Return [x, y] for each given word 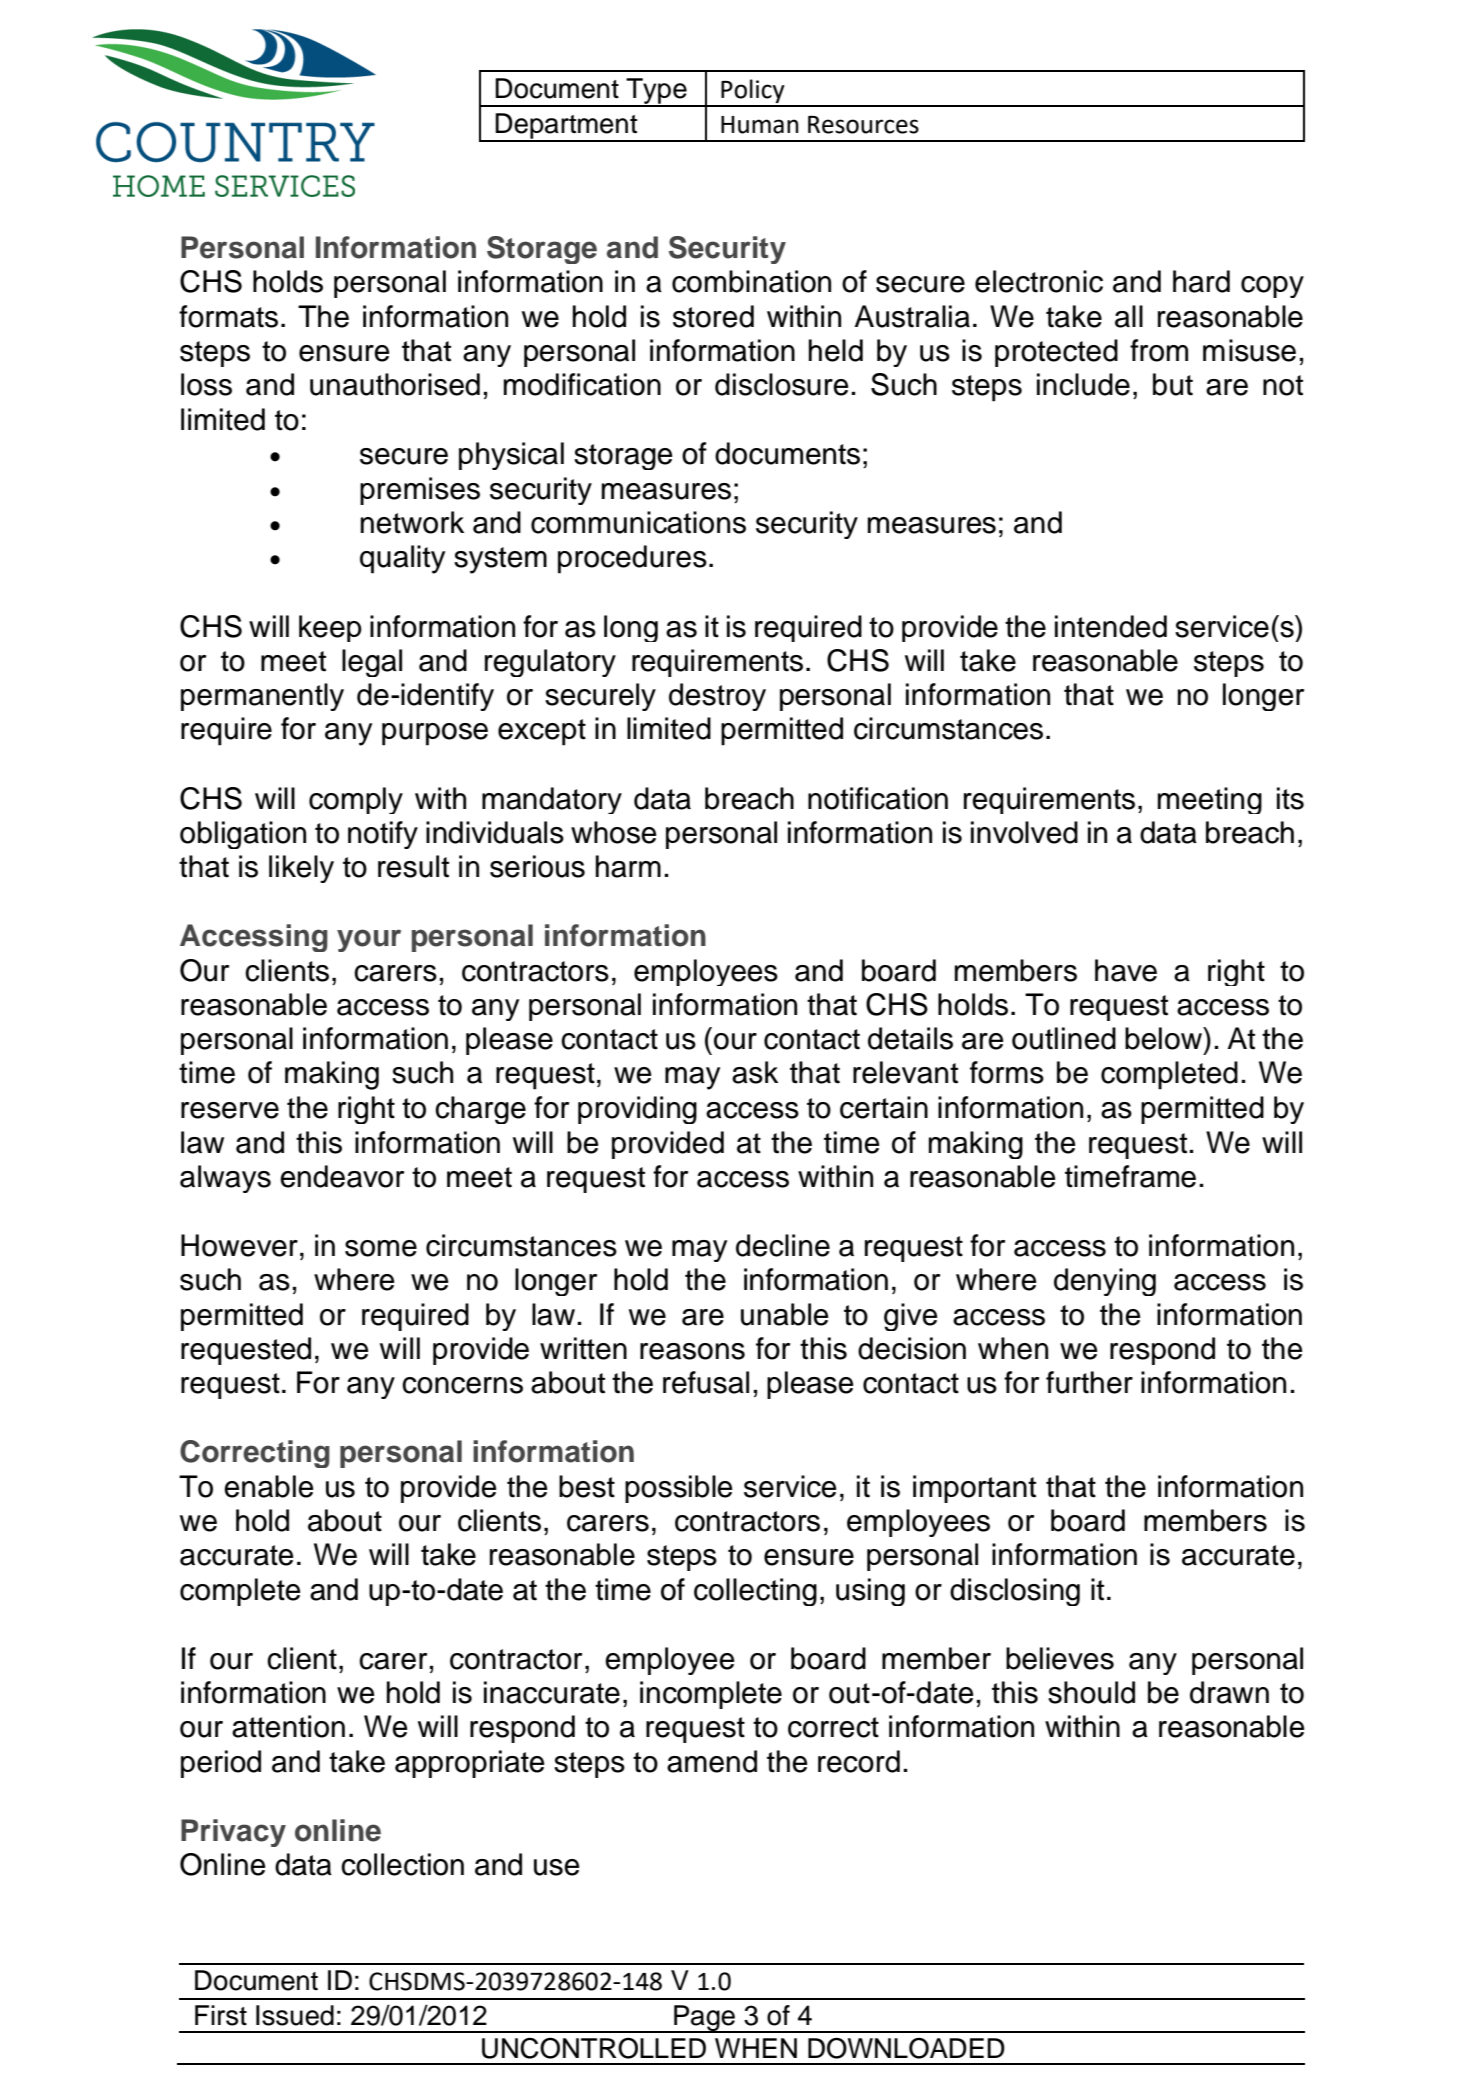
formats [228, 316]
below [1165, 1038]
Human [760, 125]
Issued [295, 2015]
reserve [230, 1110]
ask [755, 1072]
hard [1201, 281]
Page [704, 2019]
